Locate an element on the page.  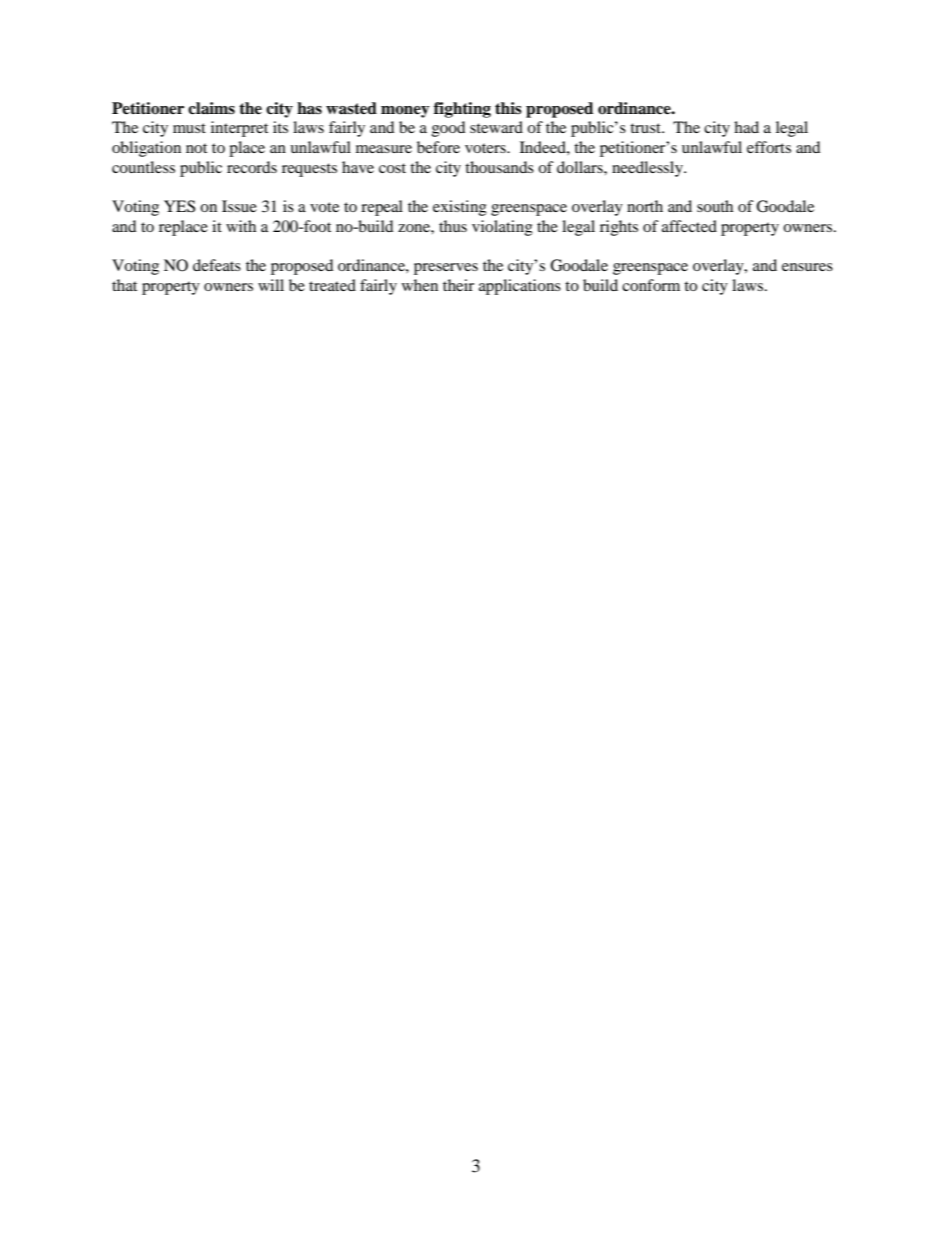
will is located at coordinates (271, 285).
